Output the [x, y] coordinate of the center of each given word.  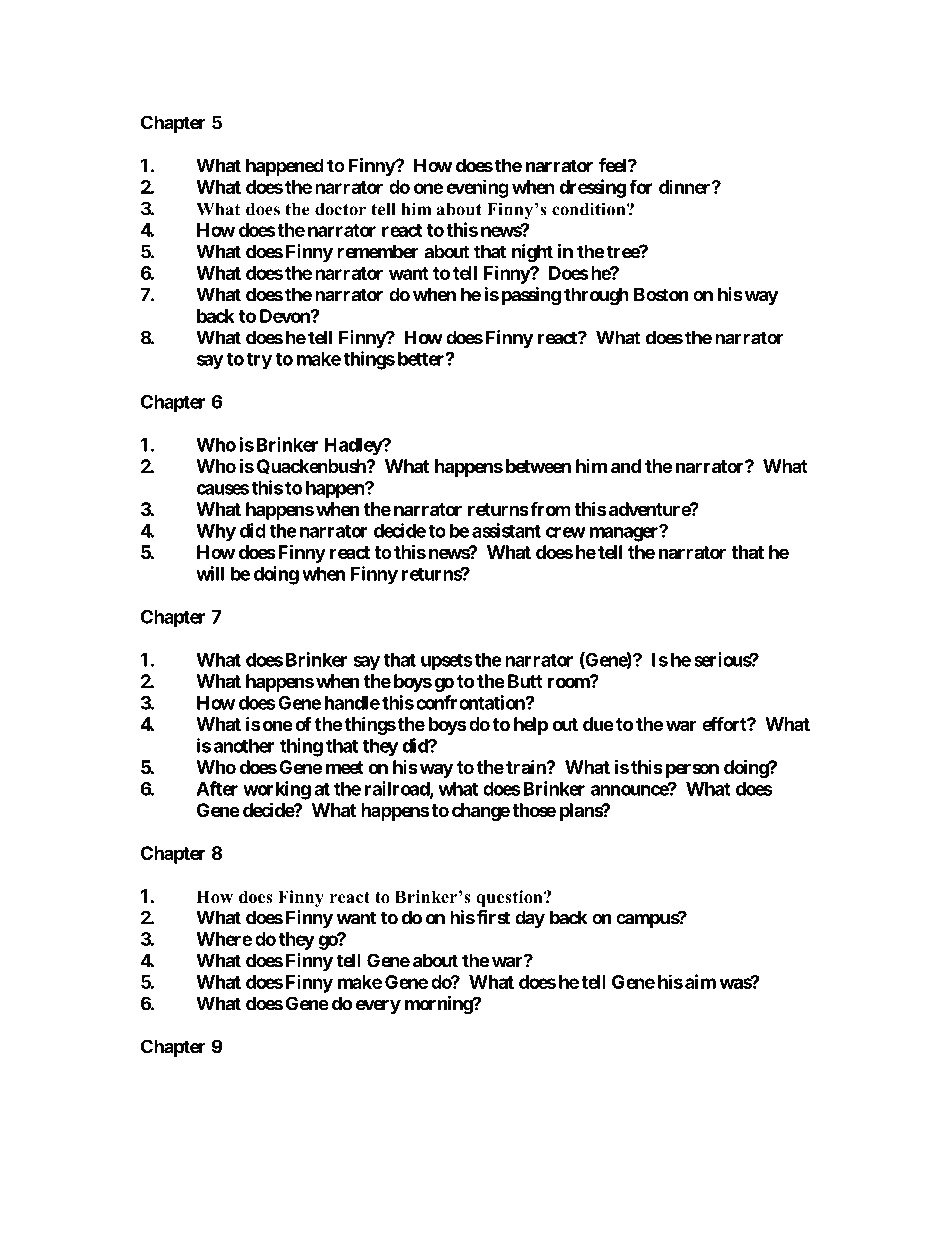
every [378, 1007]
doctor [340, 209]
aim [700, 981]
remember [378, 251]
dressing [592, 188]
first [493, 917]
